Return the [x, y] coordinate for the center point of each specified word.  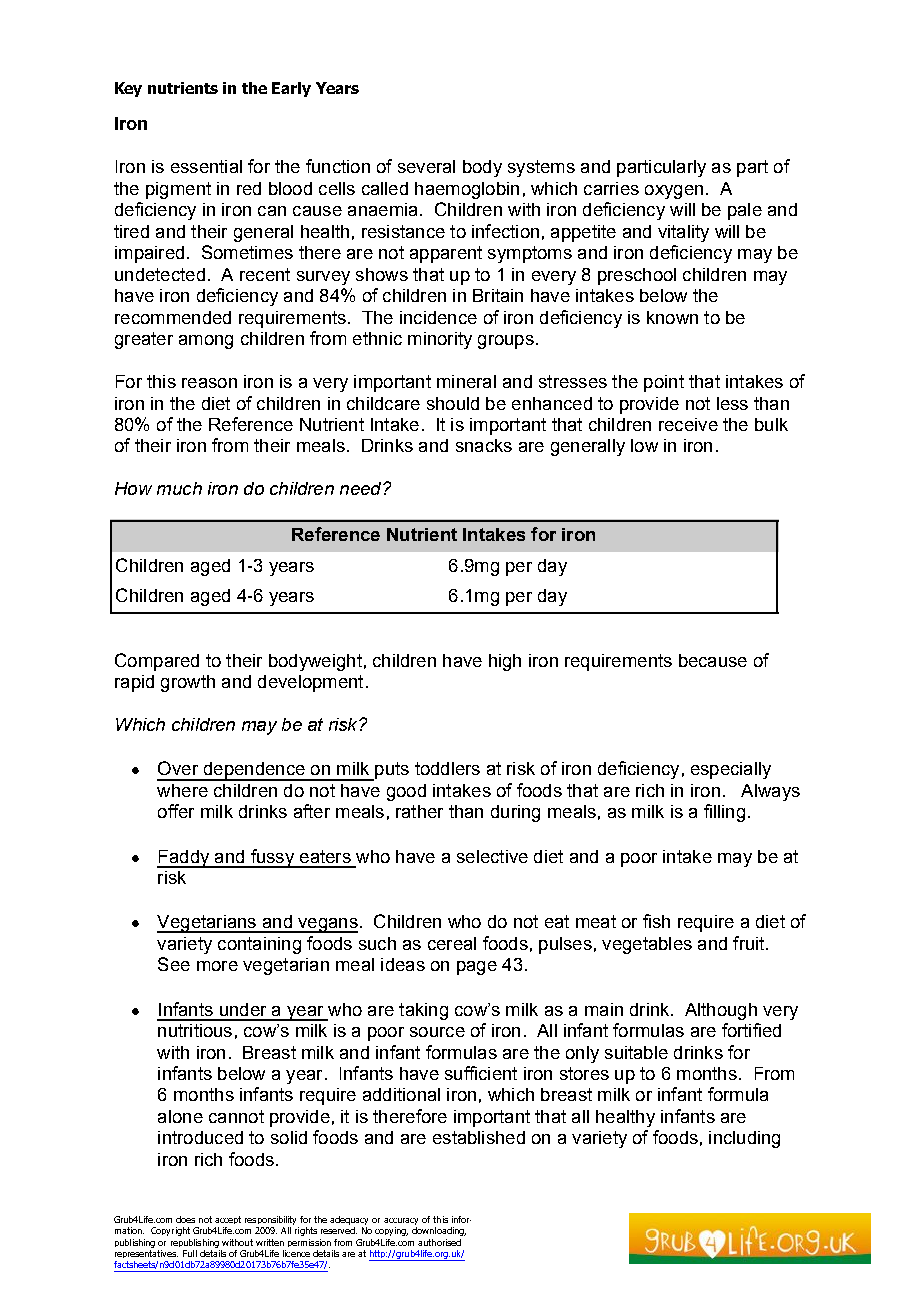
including [744, 1139]
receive [688, 424]
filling [724, 813]
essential [206, 166]
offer [176, 811]
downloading [439, 1231]
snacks [484, 445]
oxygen [674, 192]
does [185, 1219]
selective [492, 856]
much [179, 488]
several [426, 166]
